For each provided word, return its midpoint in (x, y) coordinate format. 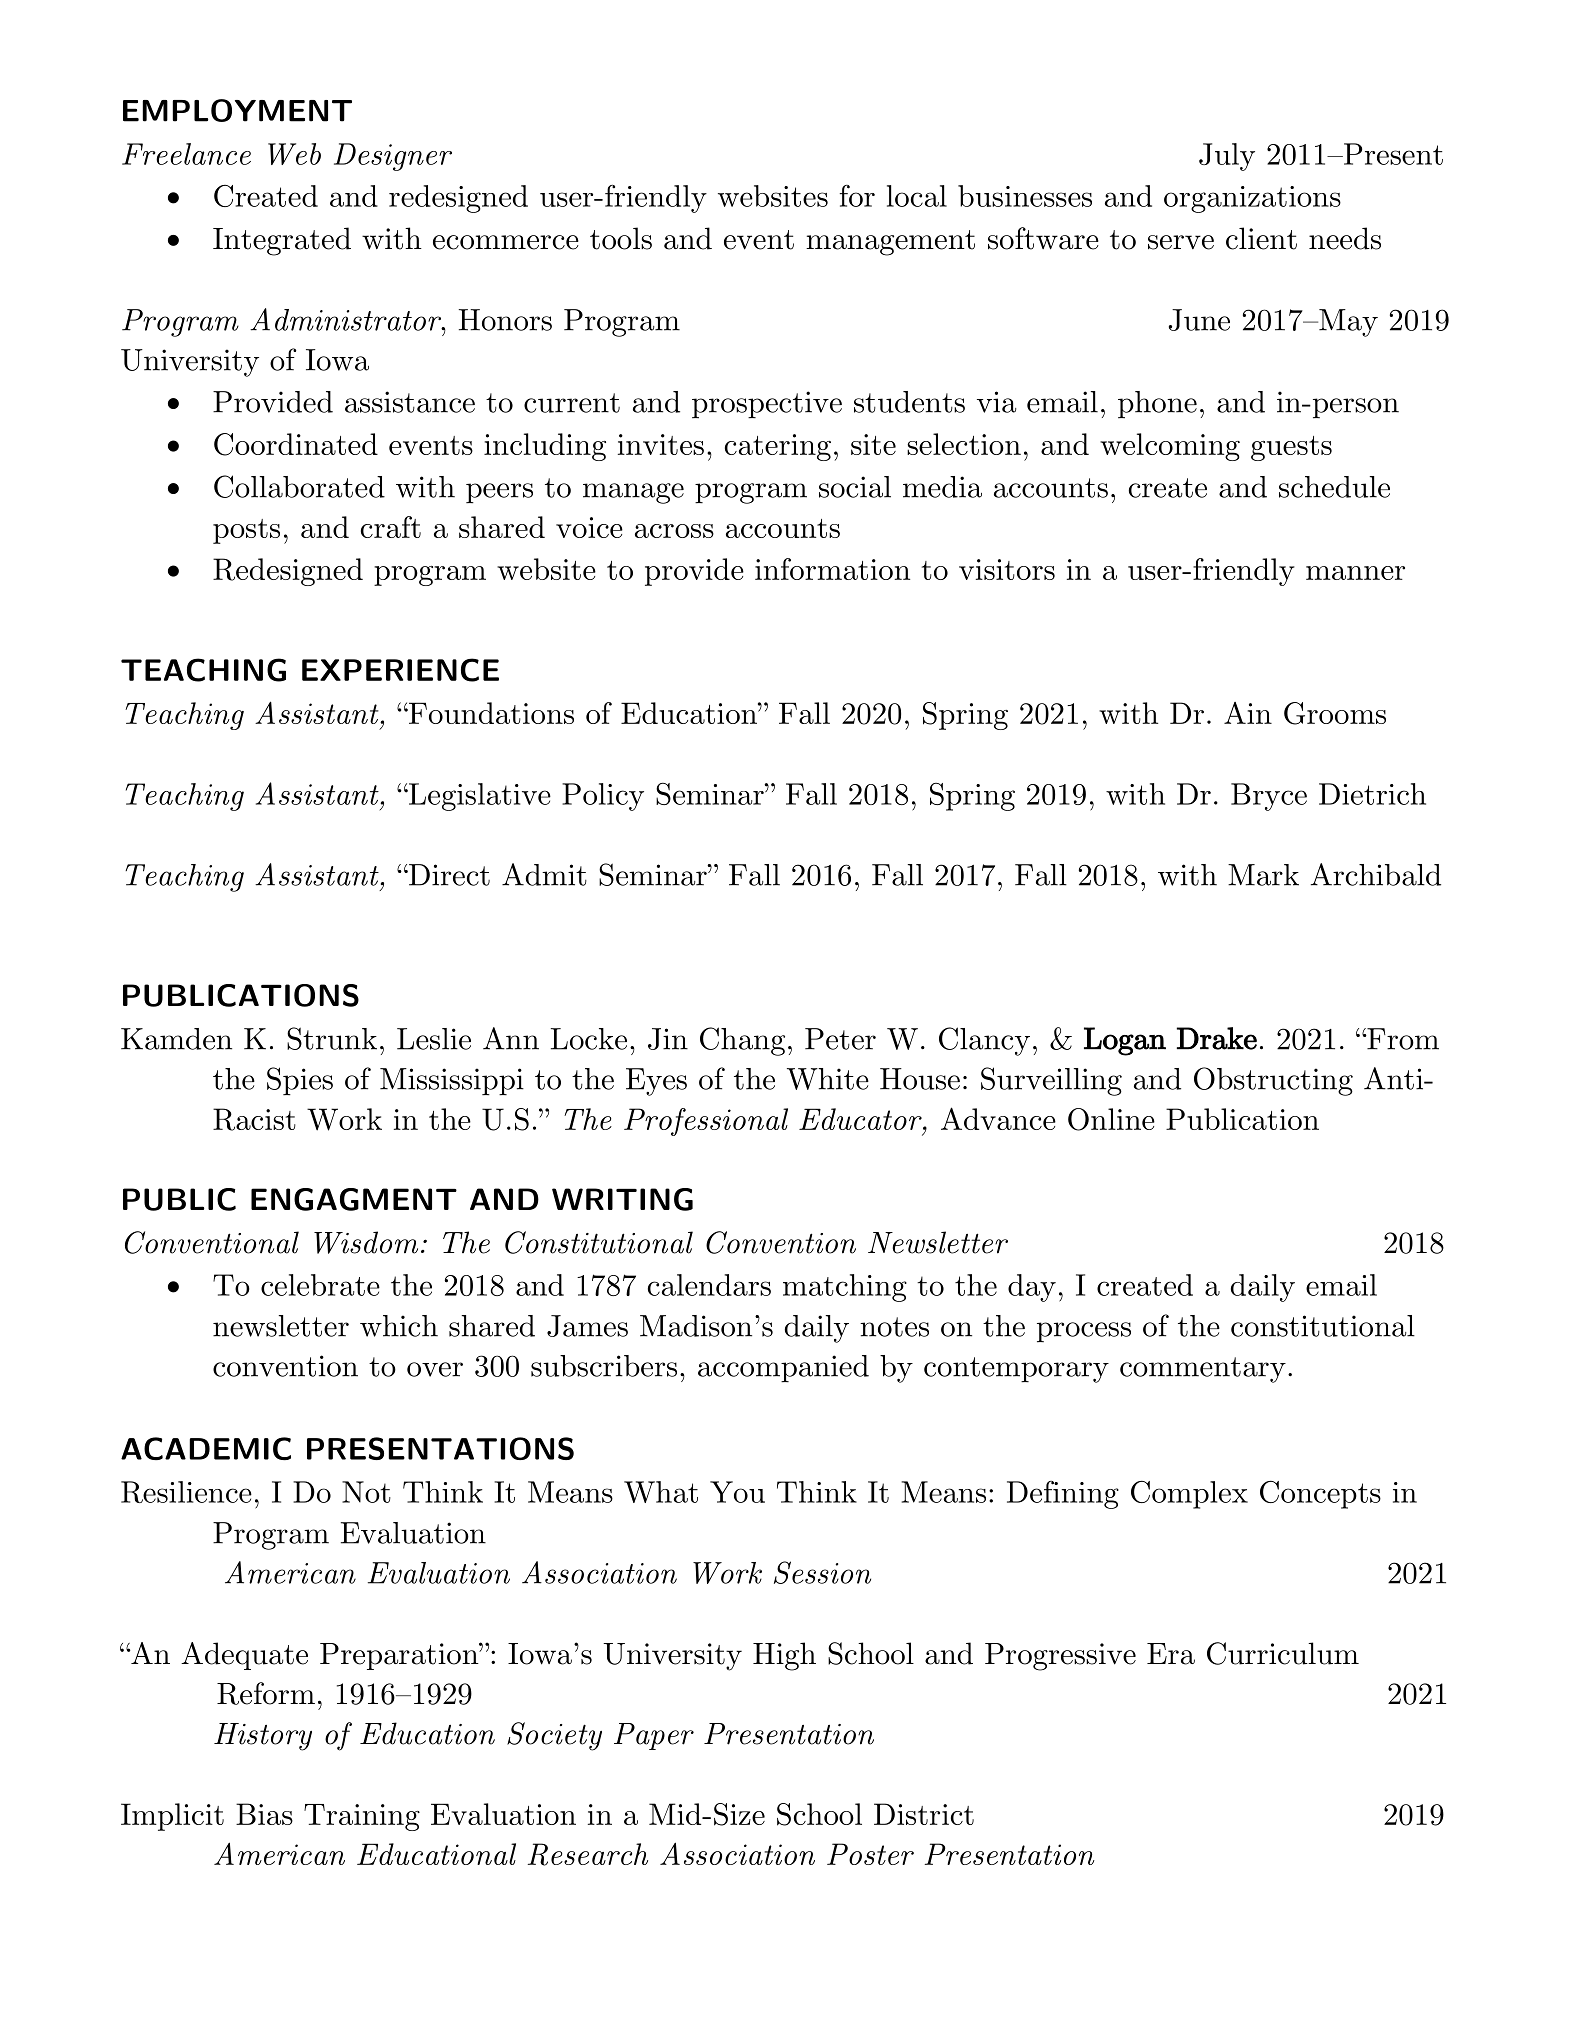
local (917, 196)
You (737, 1492)
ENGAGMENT (354, 1199)
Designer (393, 157)
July (1227, 157)
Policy (603, 797)
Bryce (1269, 797)
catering (778, 447)
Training (362, 1817)
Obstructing (1273, 1081)
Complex (1189, 1495)
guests (1291, 448)
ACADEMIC (206, 1449)
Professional (706, 1122)
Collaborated (299, 486)
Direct (448, 875)
